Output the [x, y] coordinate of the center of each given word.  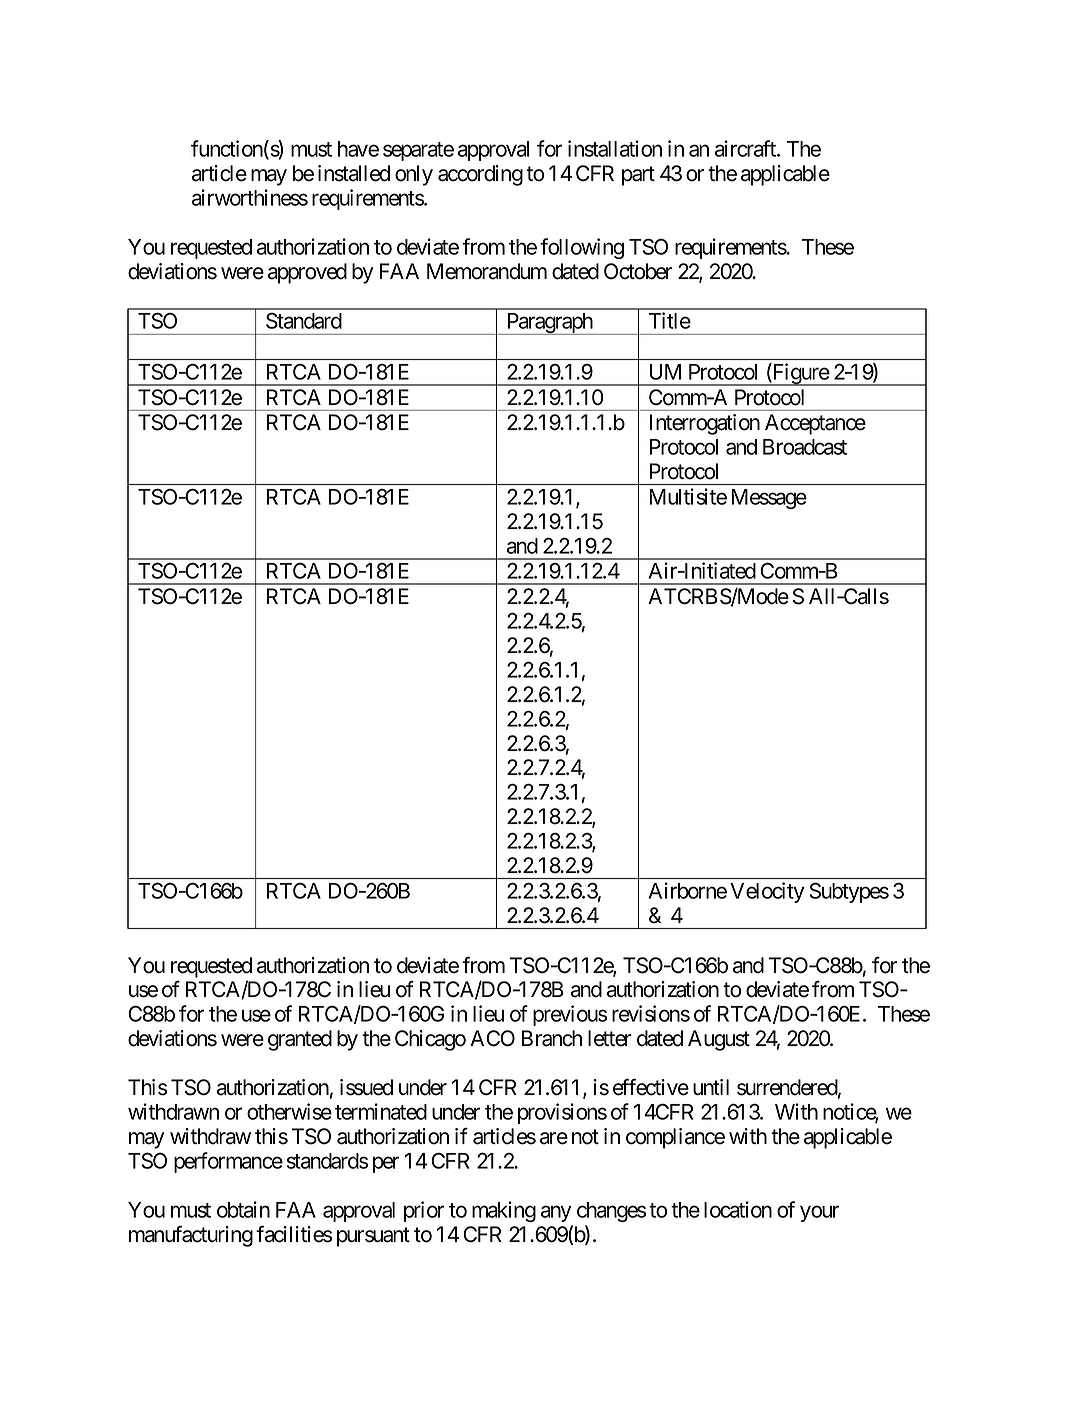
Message [769, 499]
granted [300, 1040]
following [582, 248]
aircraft [746, 148]
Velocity [767, 892]
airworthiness [250, 197]
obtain [243, 1209]
